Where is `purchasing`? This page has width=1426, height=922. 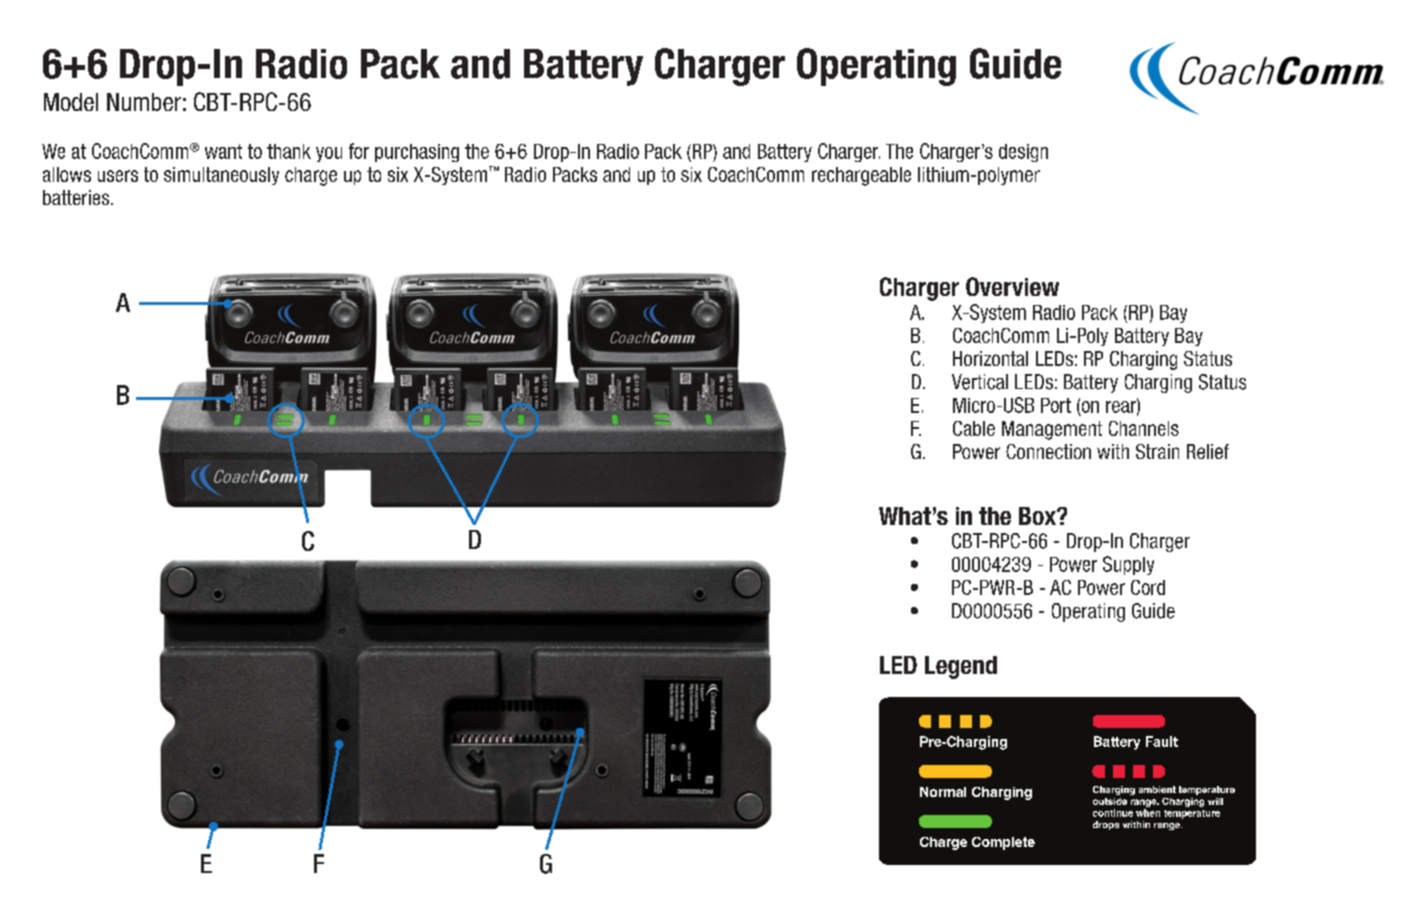
purchasing is located at coordinates (417, 153).
